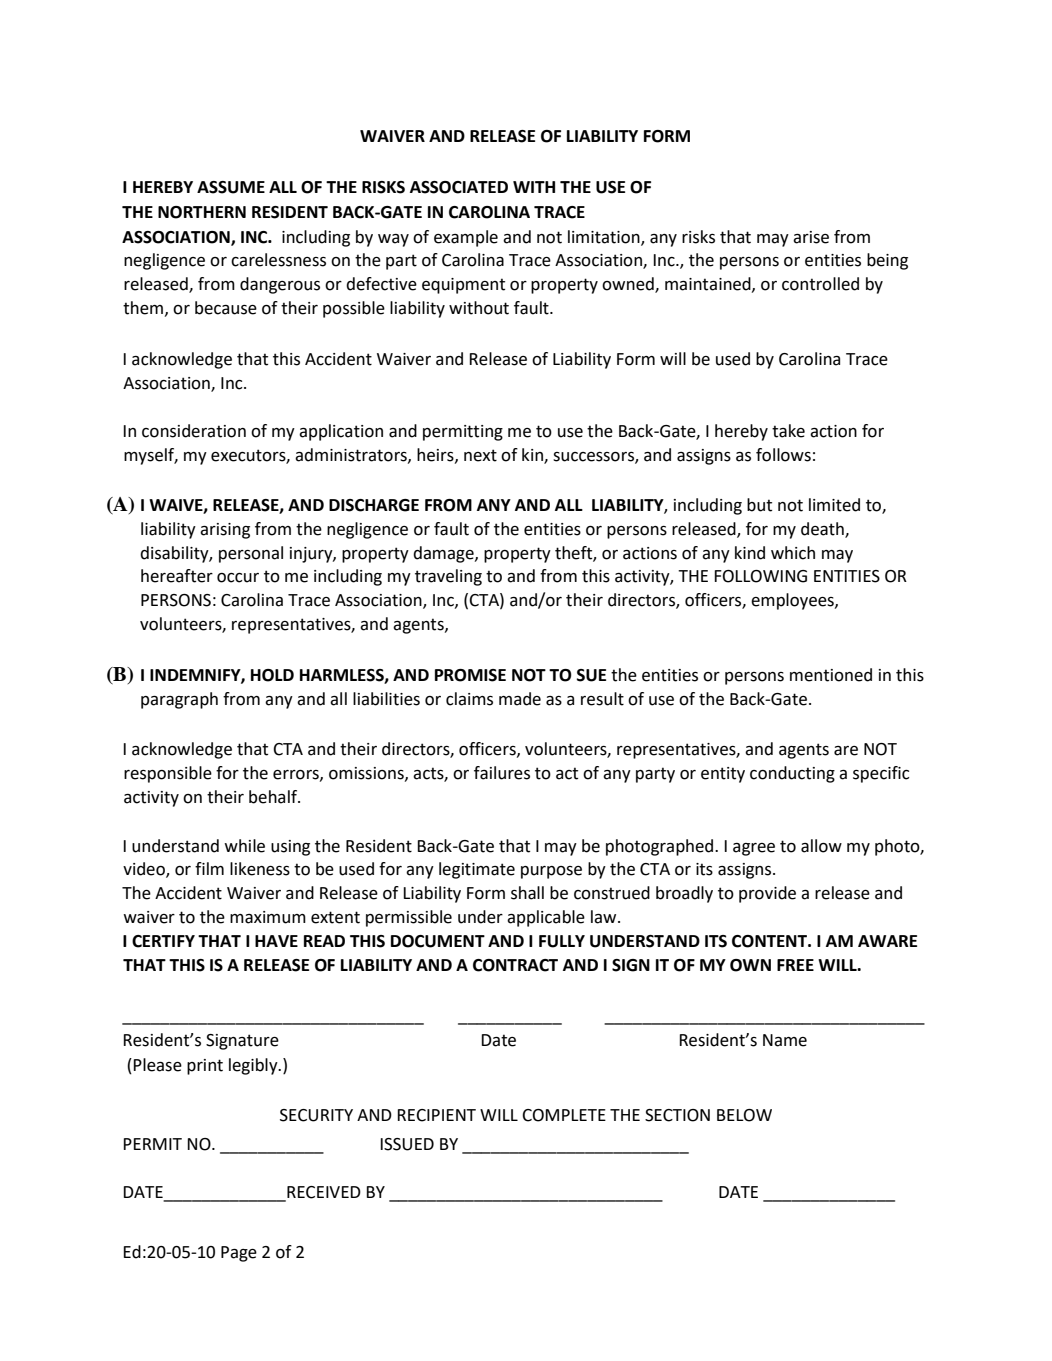  What do you see at coordinates (831, 675) in the screenshot?
I see `mentioned` at bounding box center [831, 675].
